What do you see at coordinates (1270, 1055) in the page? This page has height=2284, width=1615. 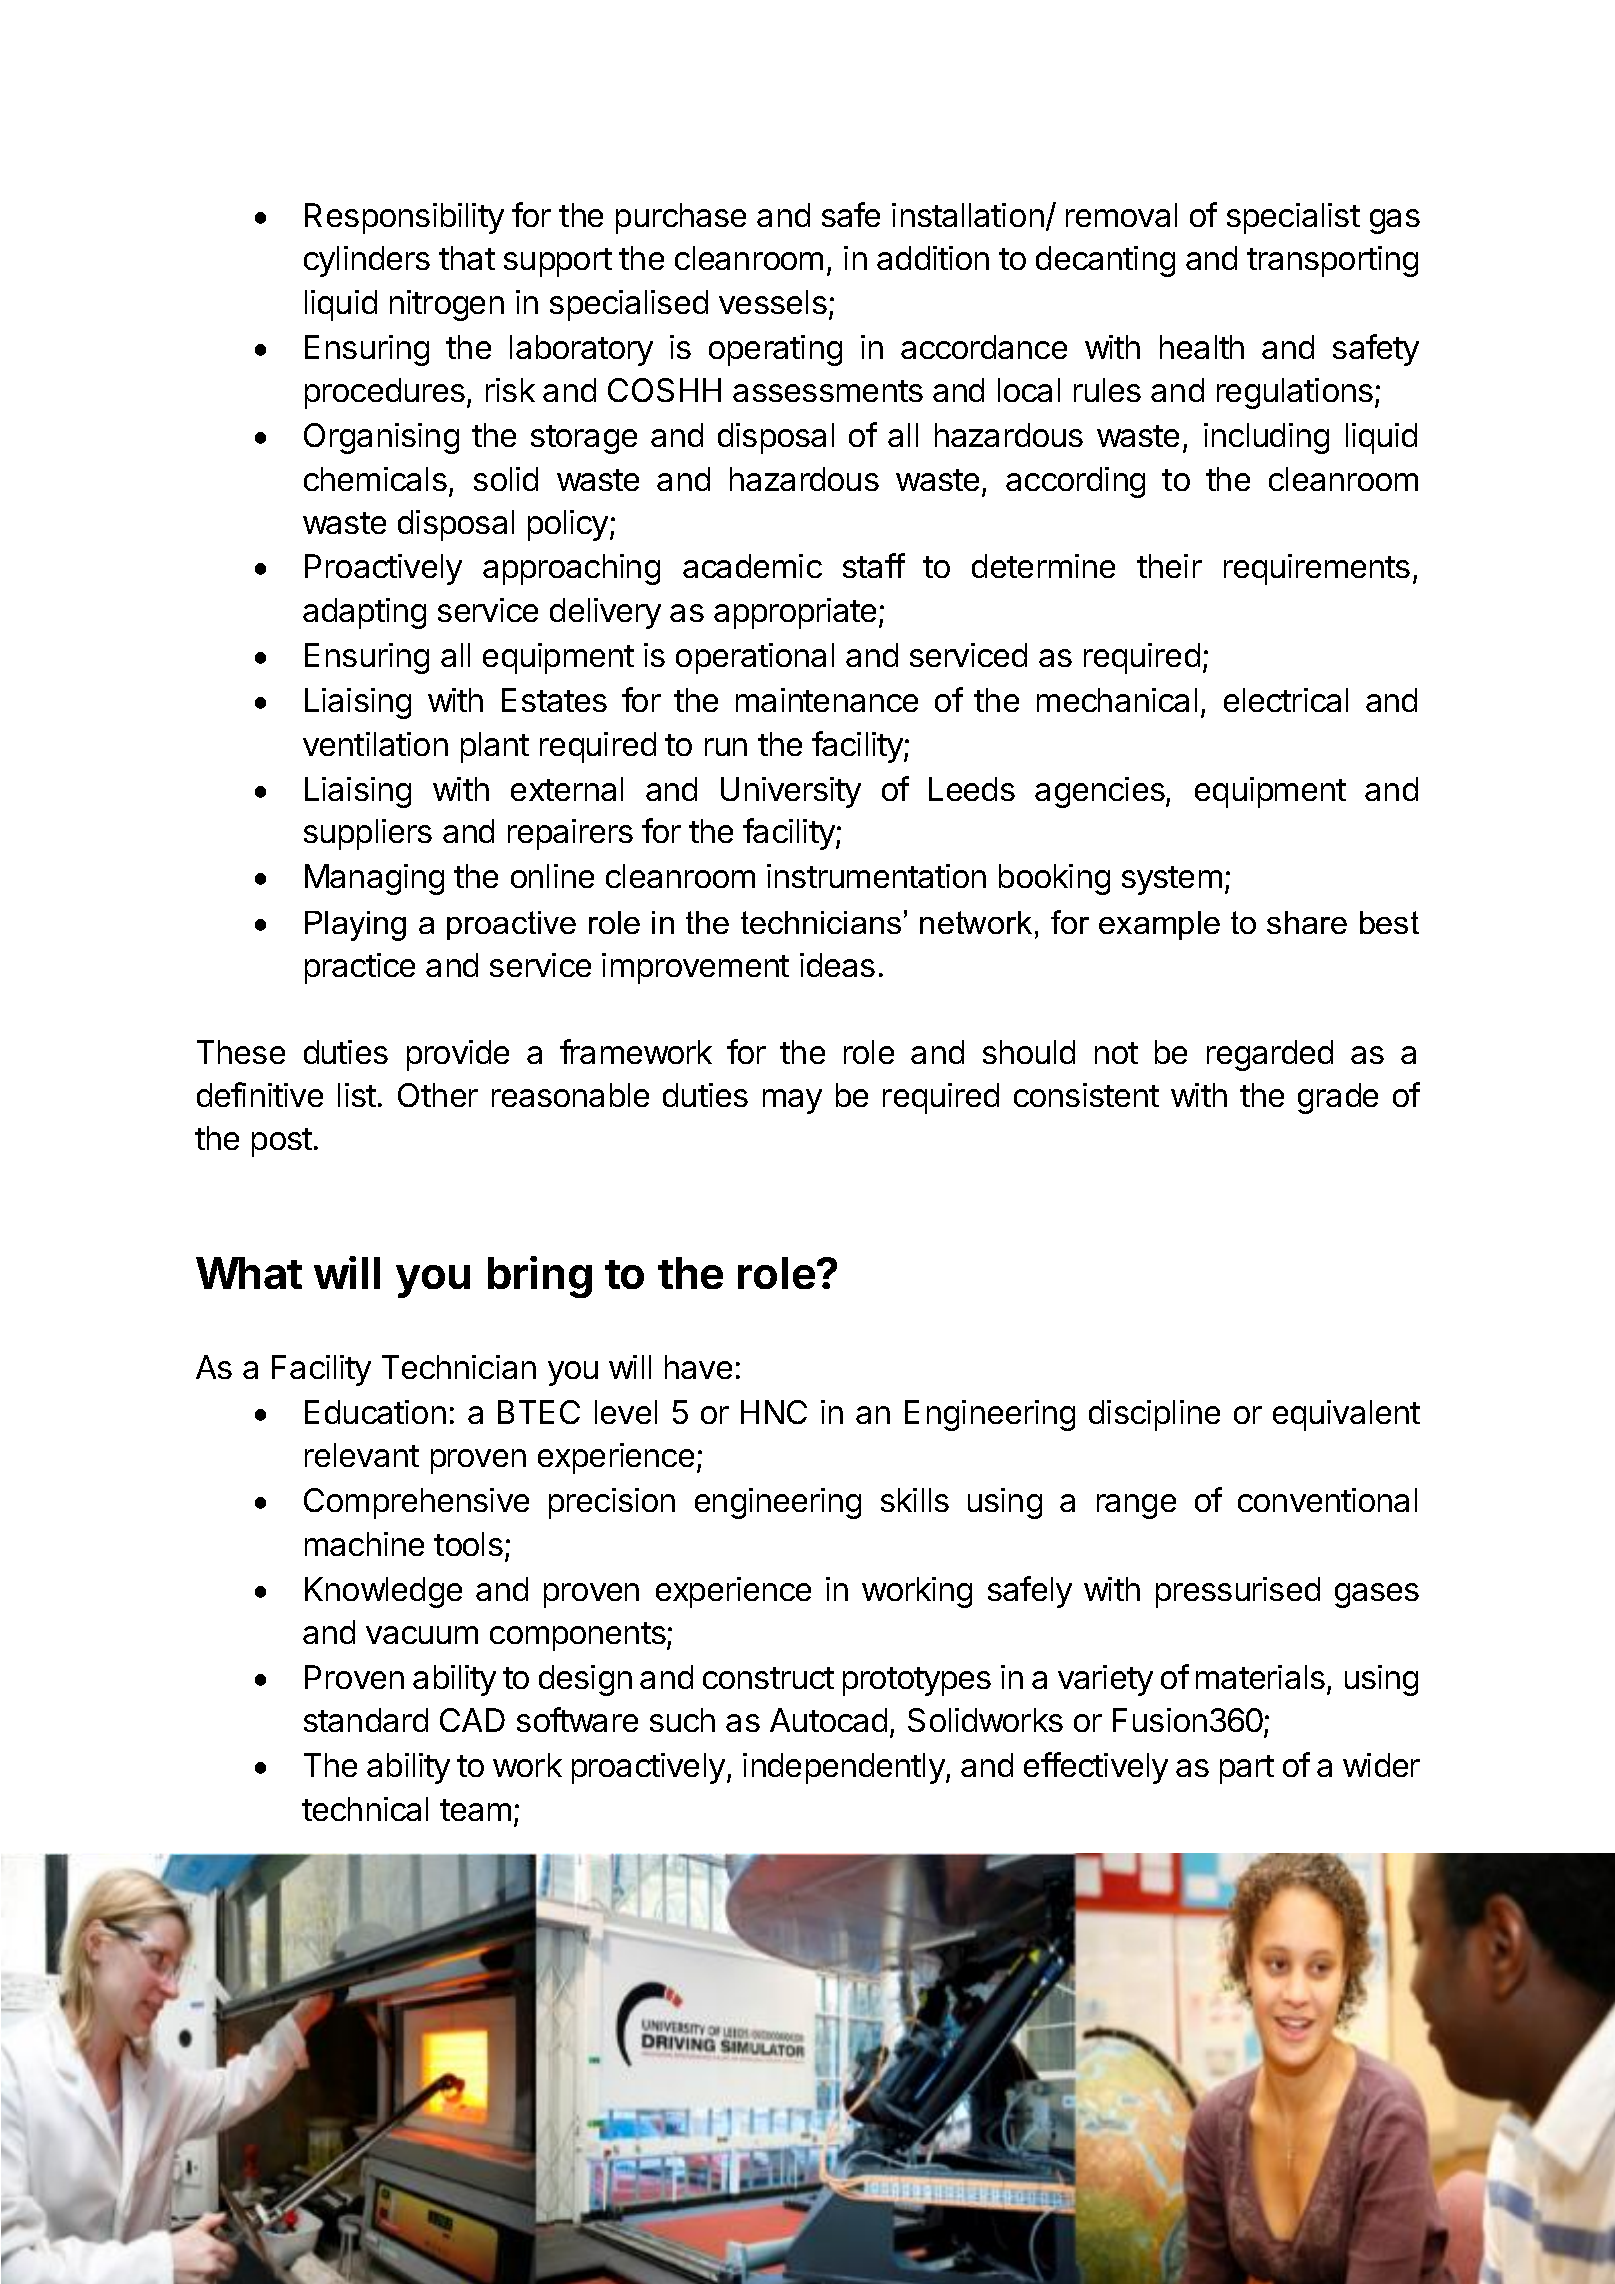 I see `regarded` at bounding box center [1270, 1055].
